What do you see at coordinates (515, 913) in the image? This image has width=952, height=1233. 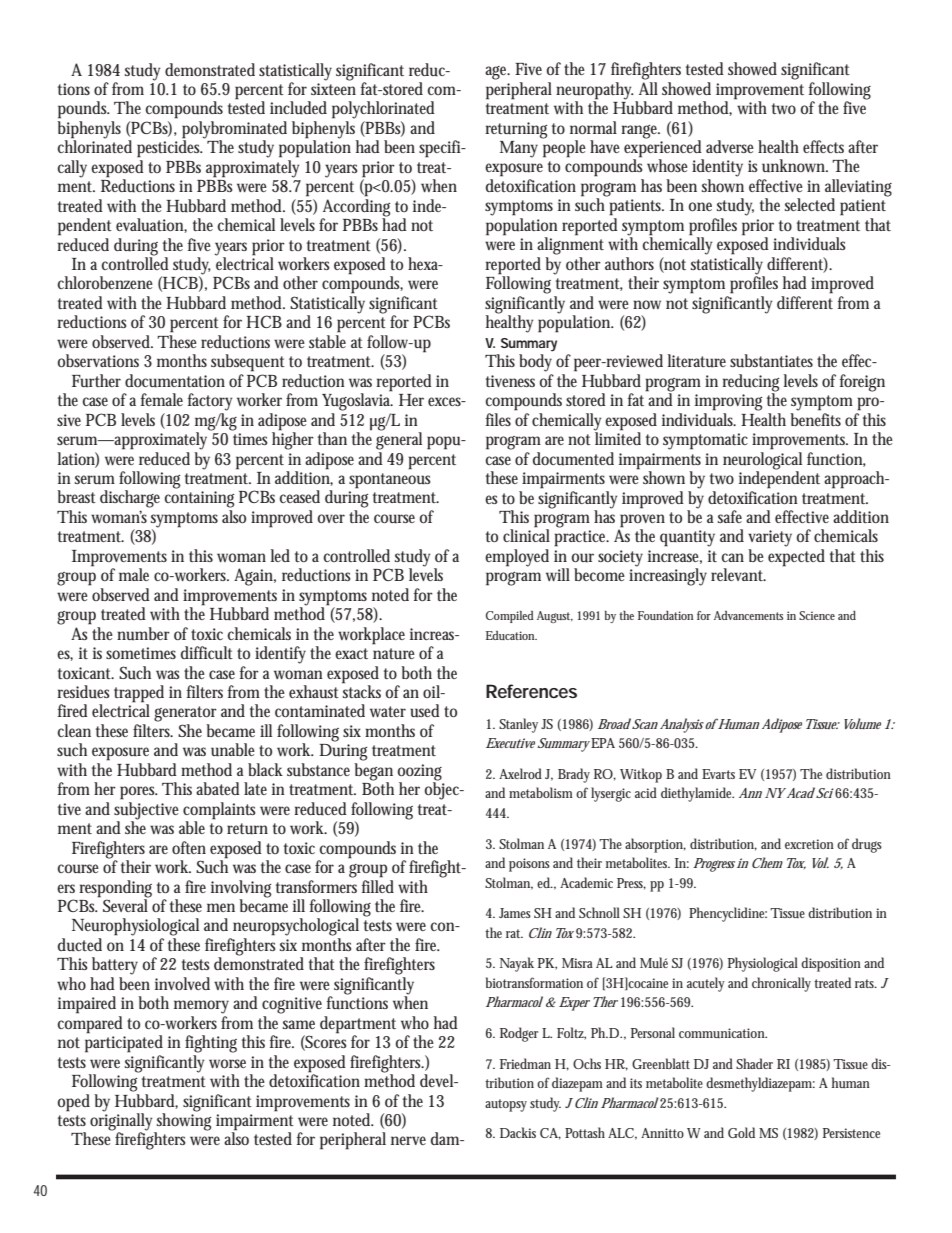 I see `James` at bounding box center [515, 913].
